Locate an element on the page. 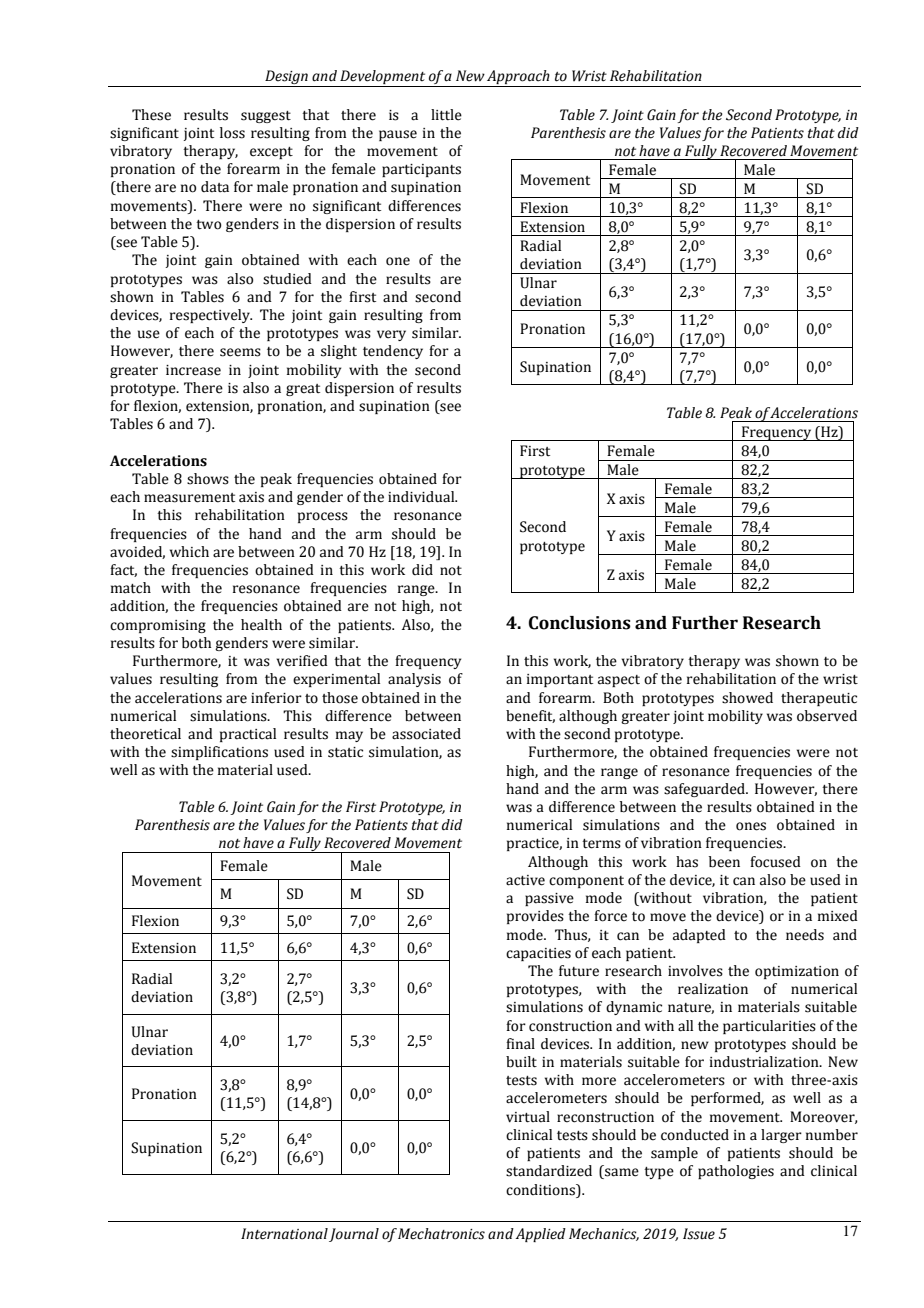 The image size is (924, 1308). practical is located at coordinates (248, 735).
